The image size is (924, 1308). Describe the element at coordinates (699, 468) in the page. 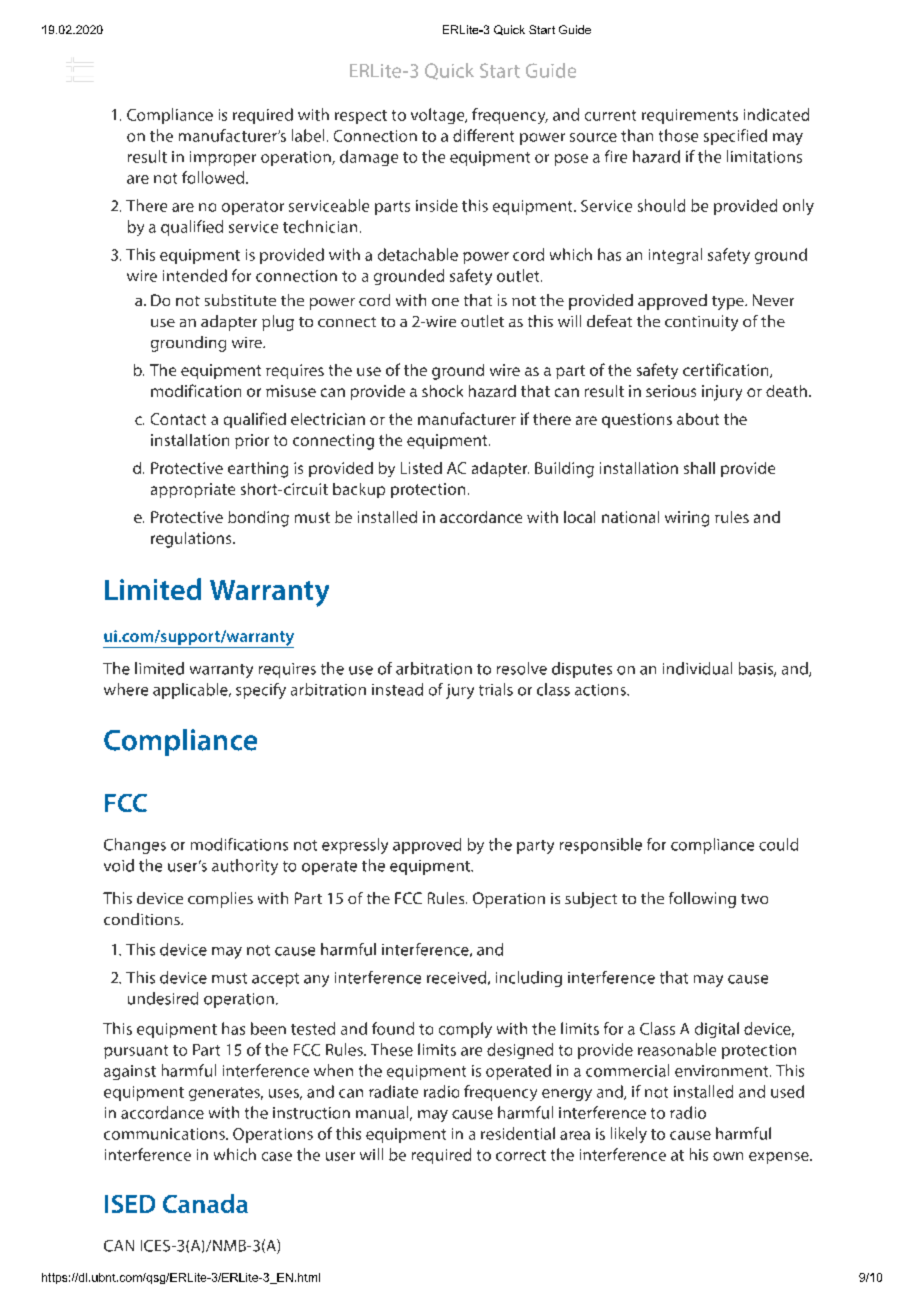

I see `shall` at that location.
